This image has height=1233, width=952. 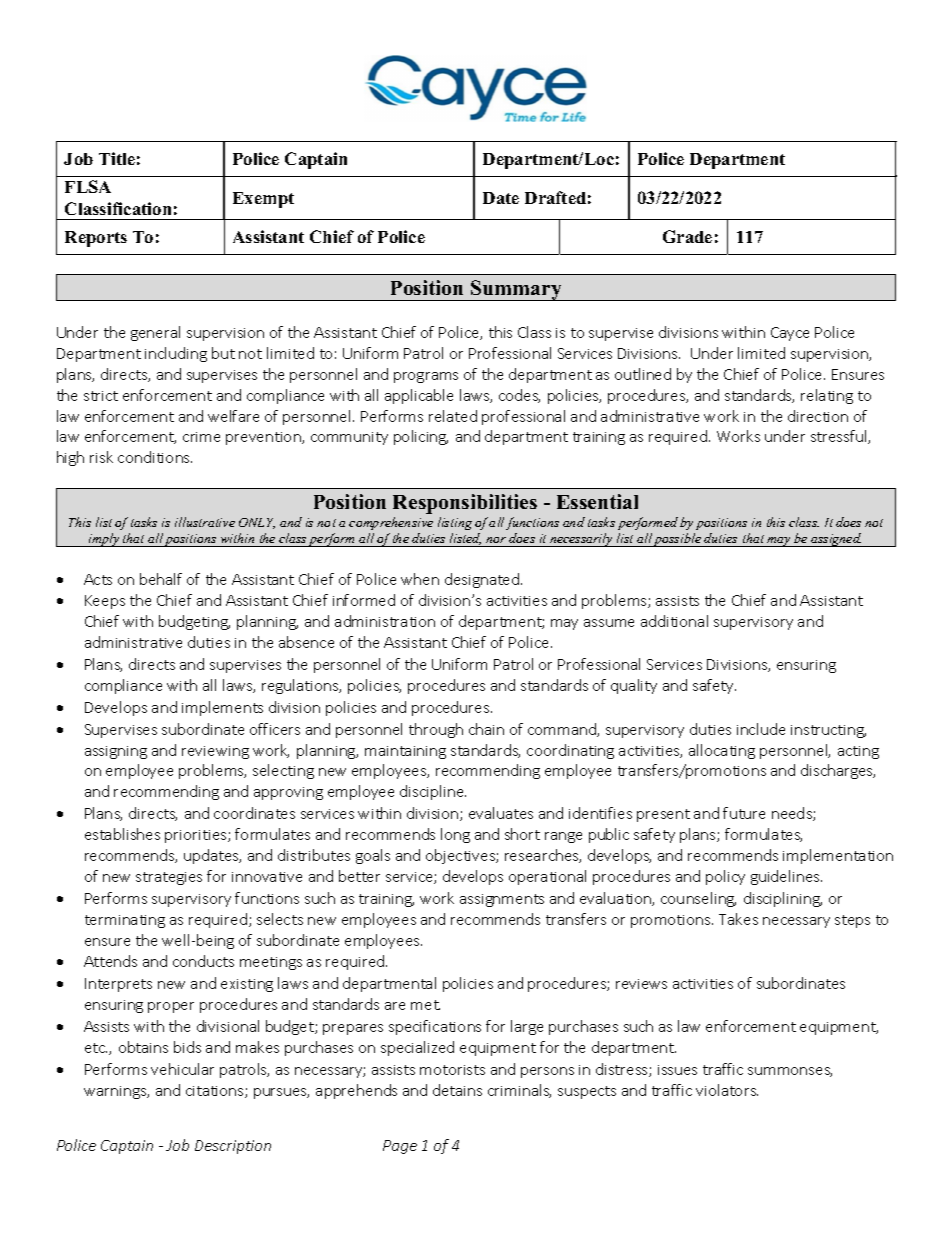 What do you see at coordinates (687, 236) in the image?
I see `Grade` at bounding box center [687, 236].
